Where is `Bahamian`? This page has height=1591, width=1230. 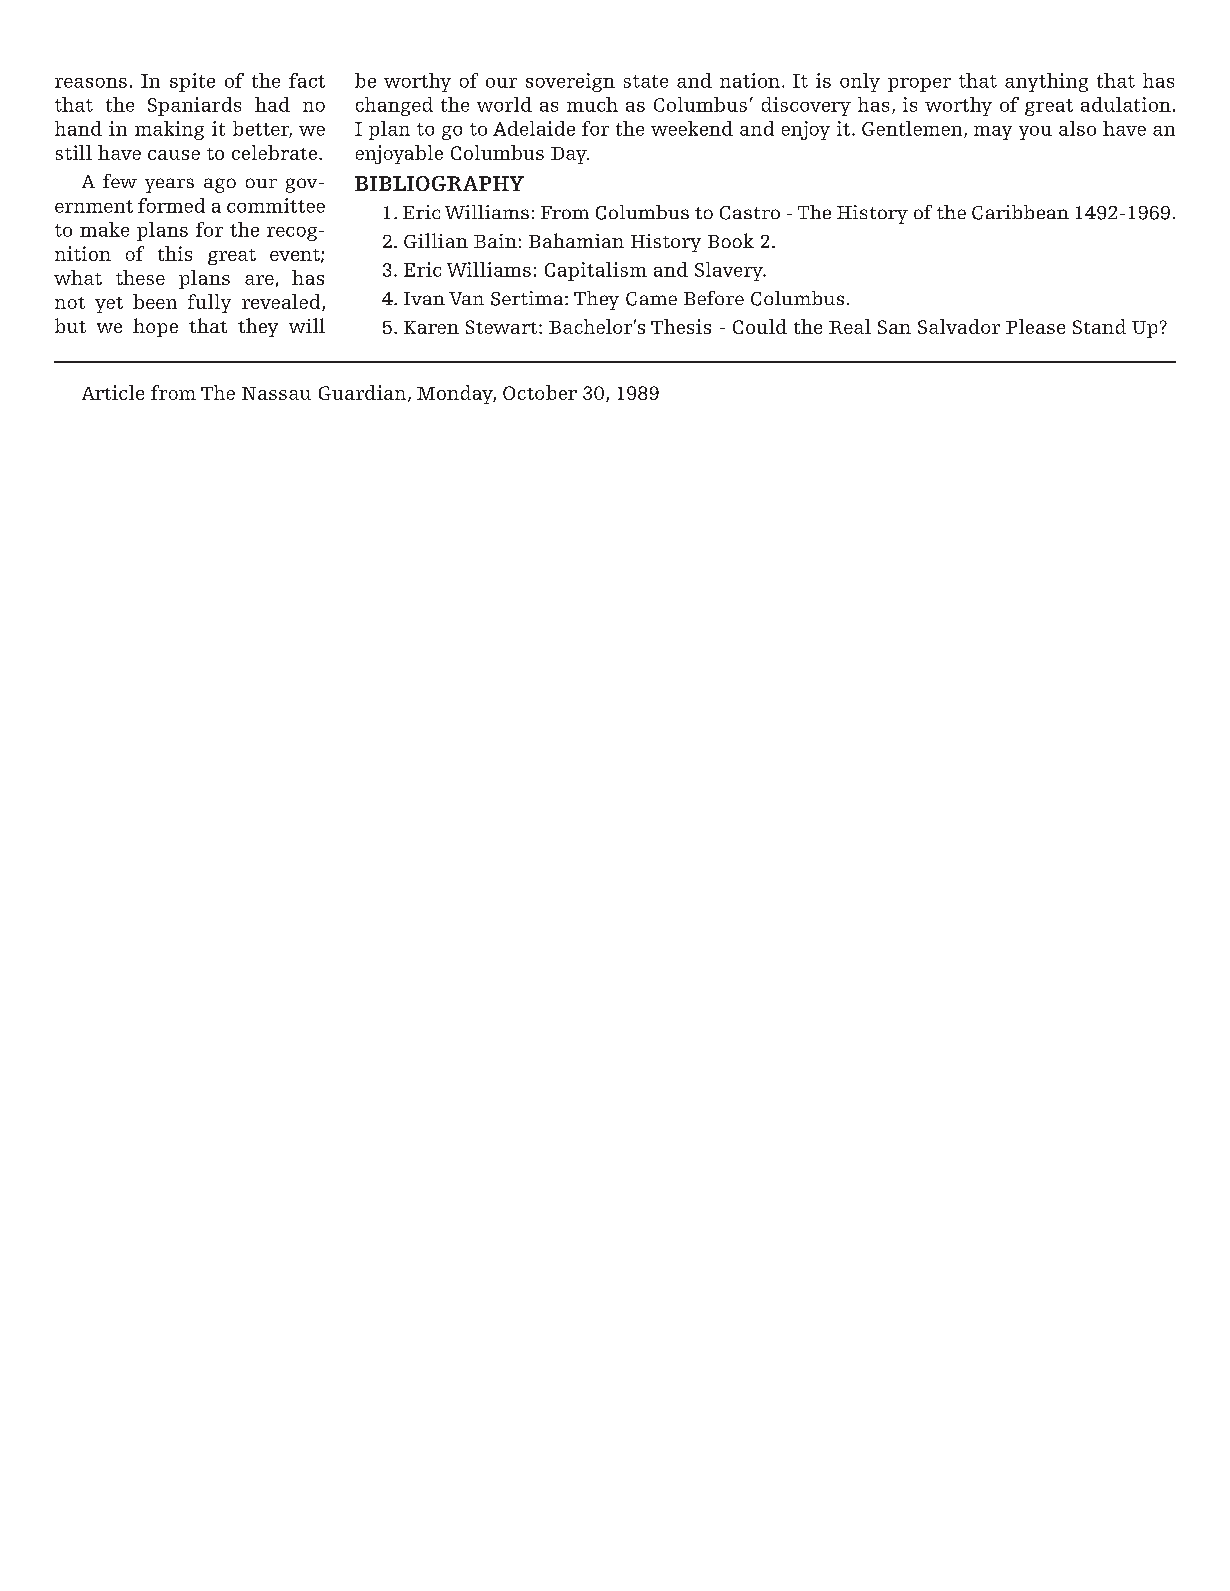
Bahamian is located at coordinates (576, 240).
